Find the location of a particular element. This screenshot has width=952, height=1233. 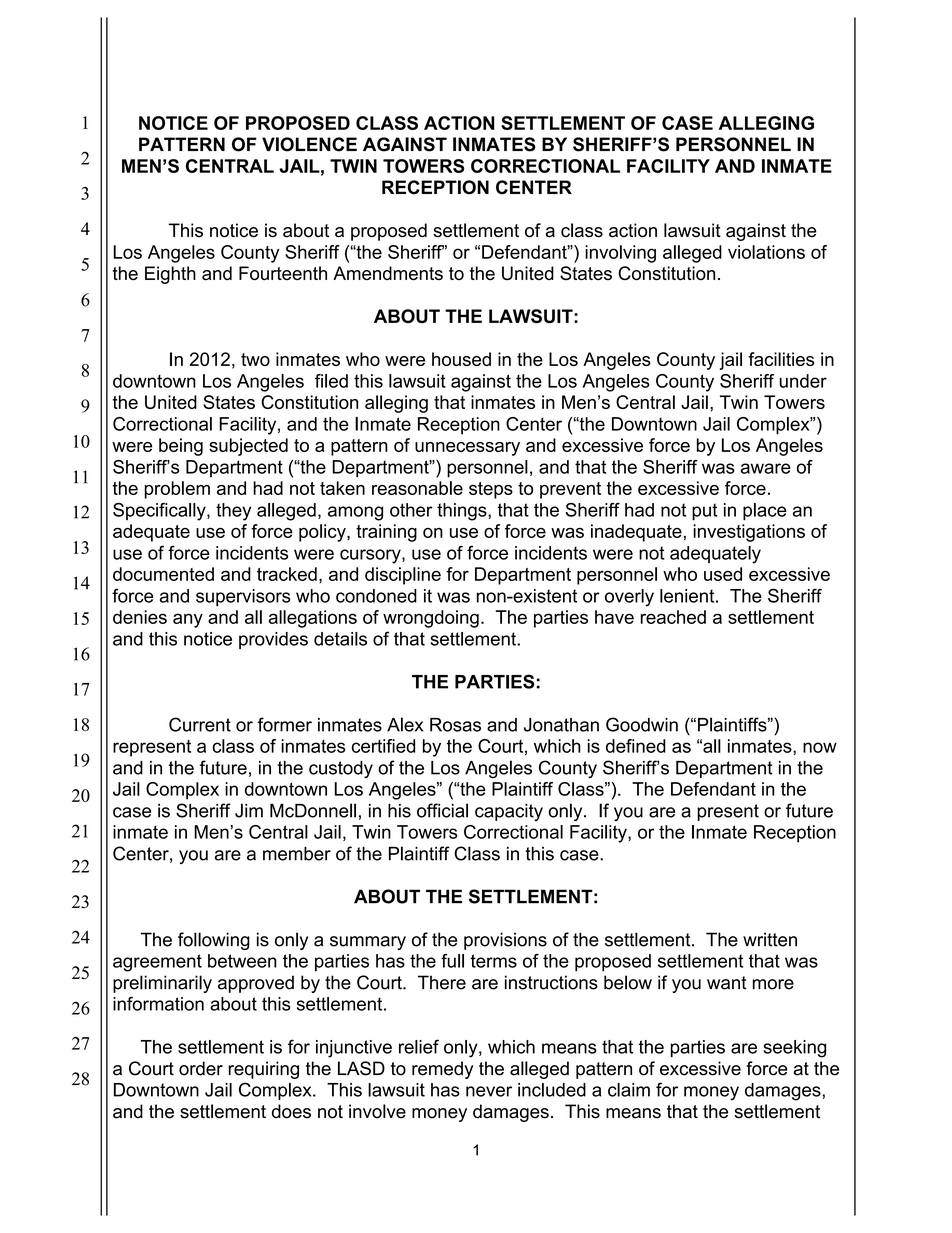

provisions is located at coordinates (505, 941).
